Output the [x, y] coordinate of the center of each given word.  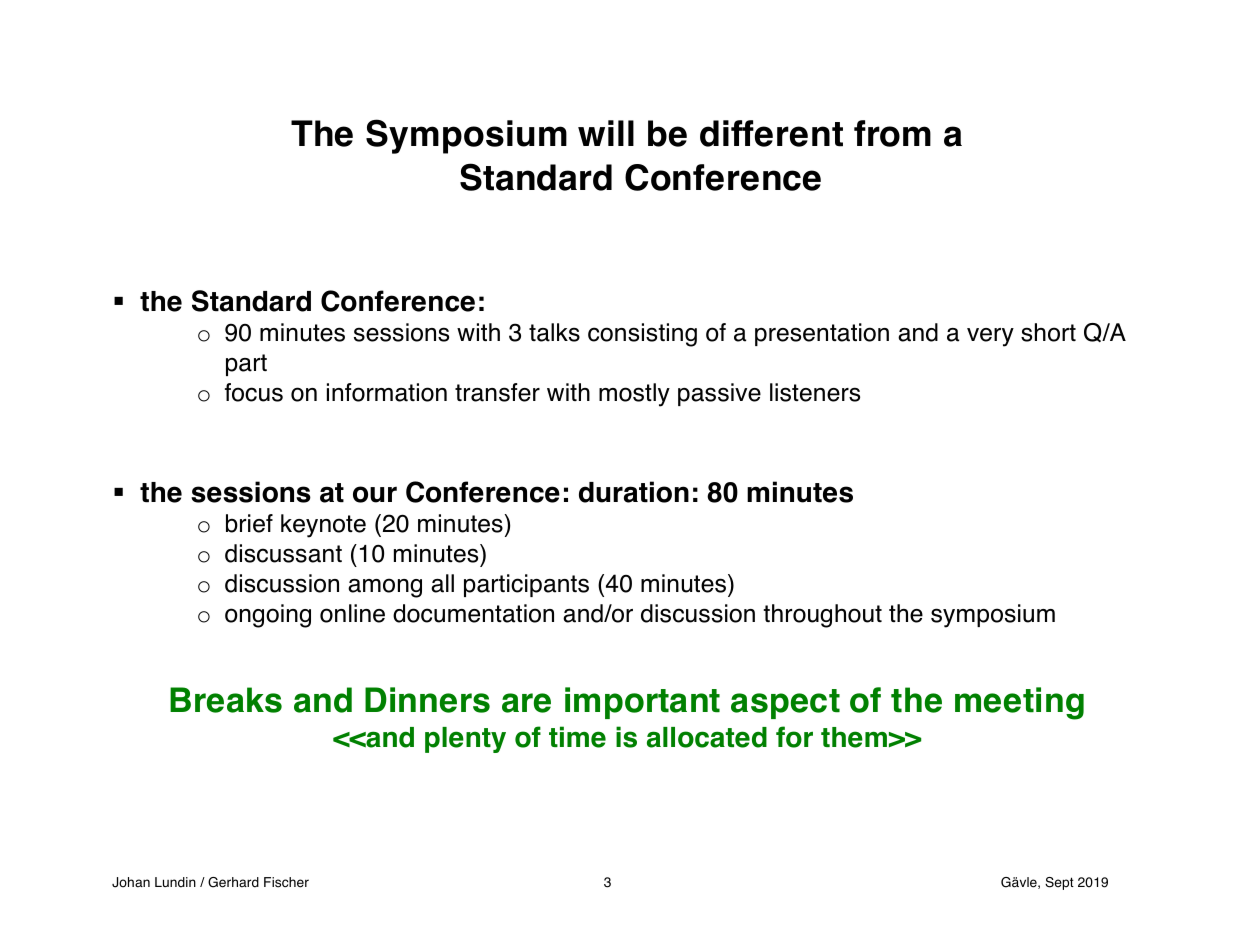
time [577, 737]
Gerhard [233, 882]
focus [254, 392]
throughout [822, 616]
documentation [473, 613]
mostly [634, 395]
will [606, 133]
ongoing [268, 616]
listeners [815, 392]
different [771, 133]
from [892, 133]
